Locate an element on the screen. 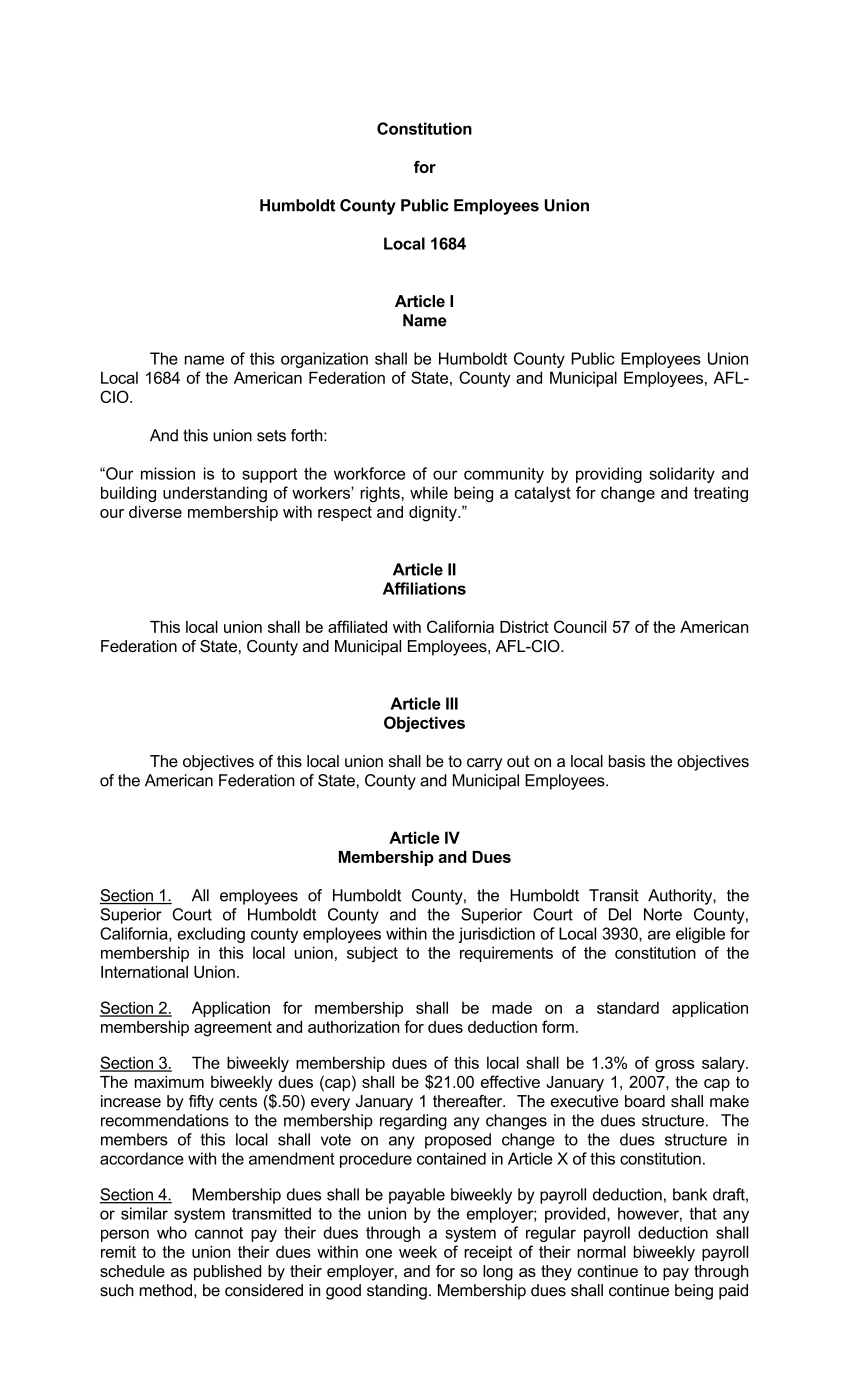  solidarity is located at coordinates (682, 475).
